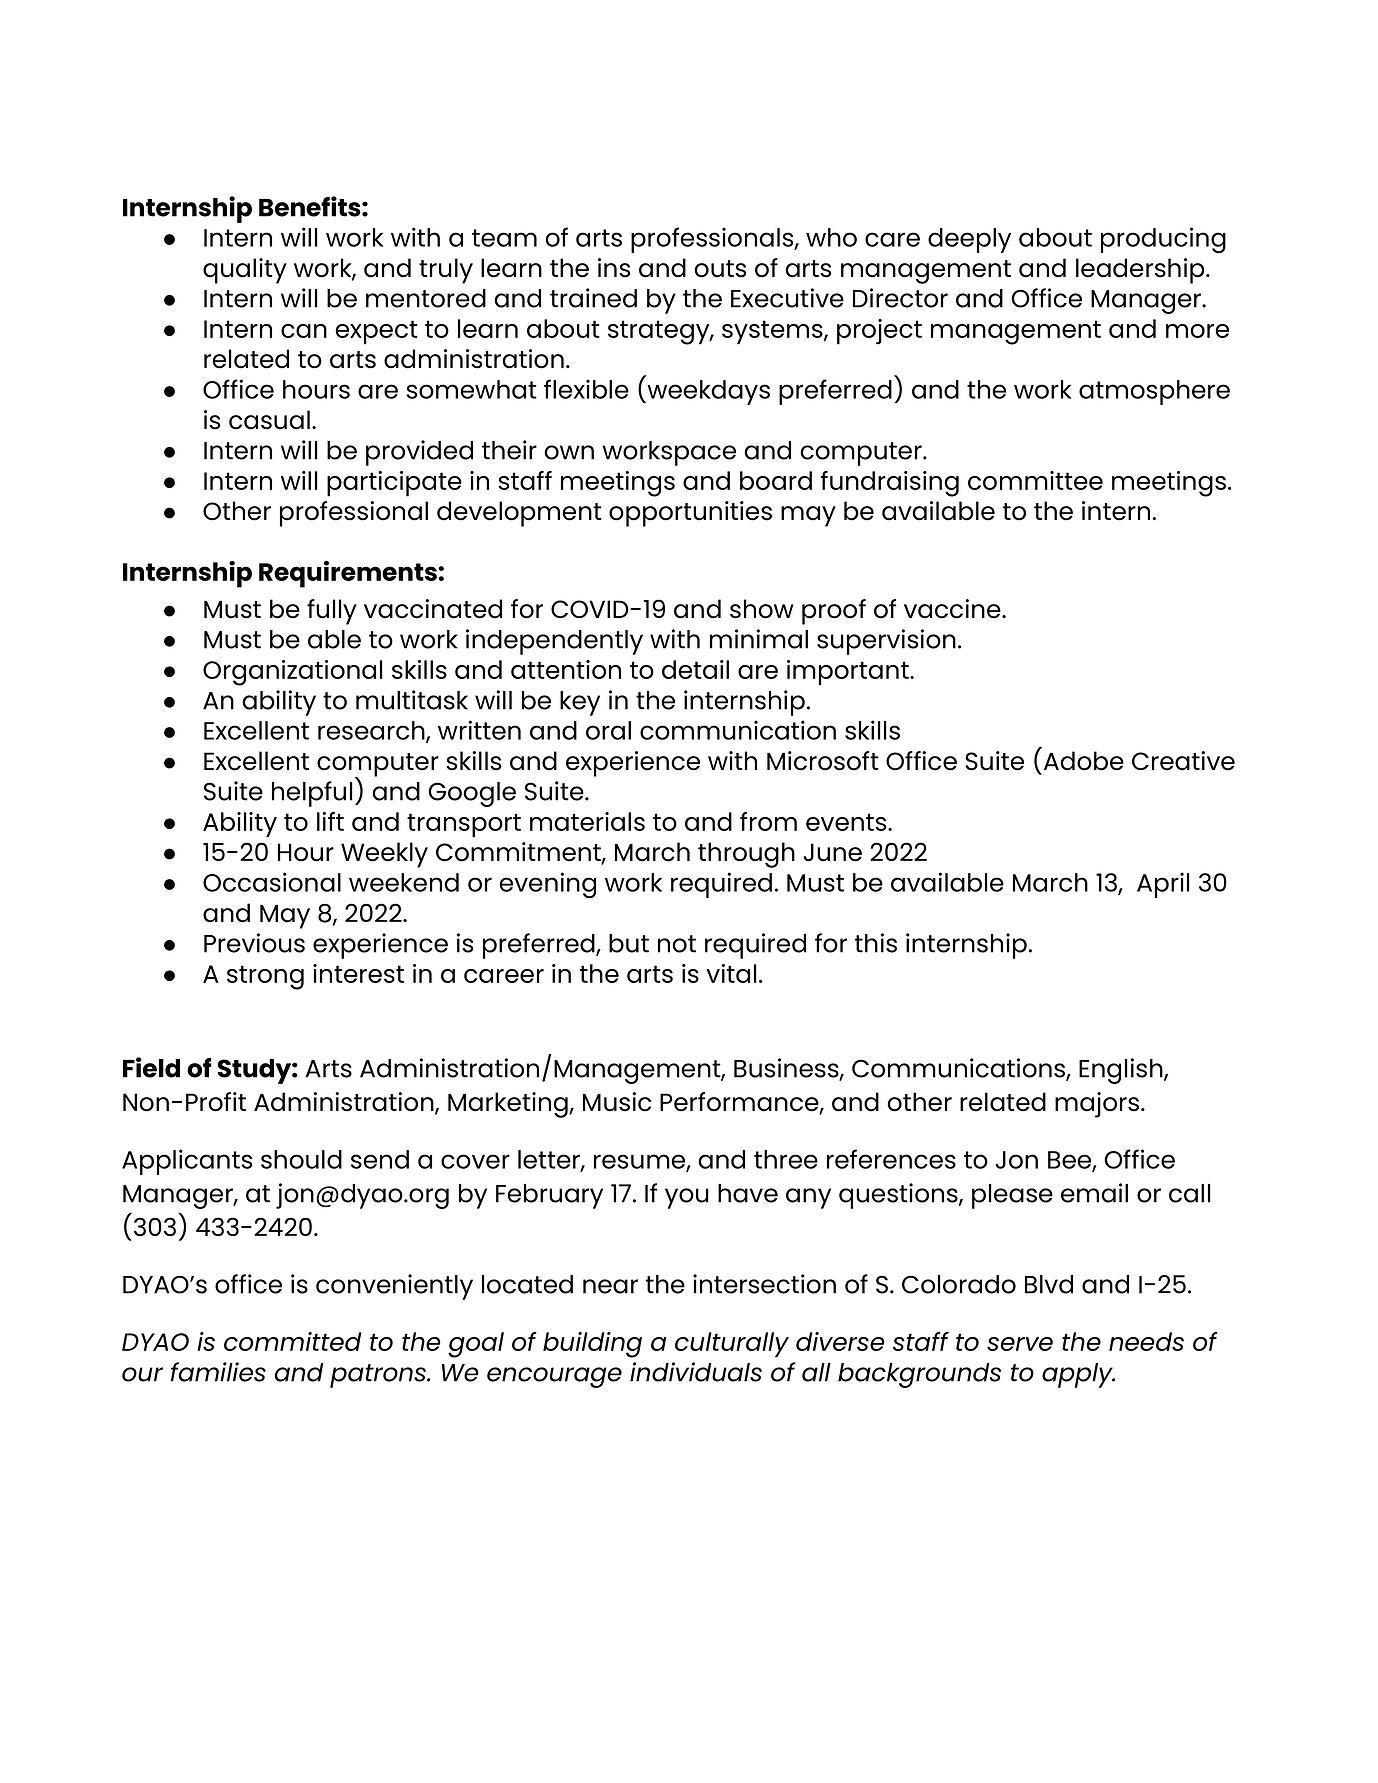 The width and height of the screenshot is (1378, 1783). Describe the element at coordinates (1141, 271) in the screenshot. I see `leadership` at that location.
